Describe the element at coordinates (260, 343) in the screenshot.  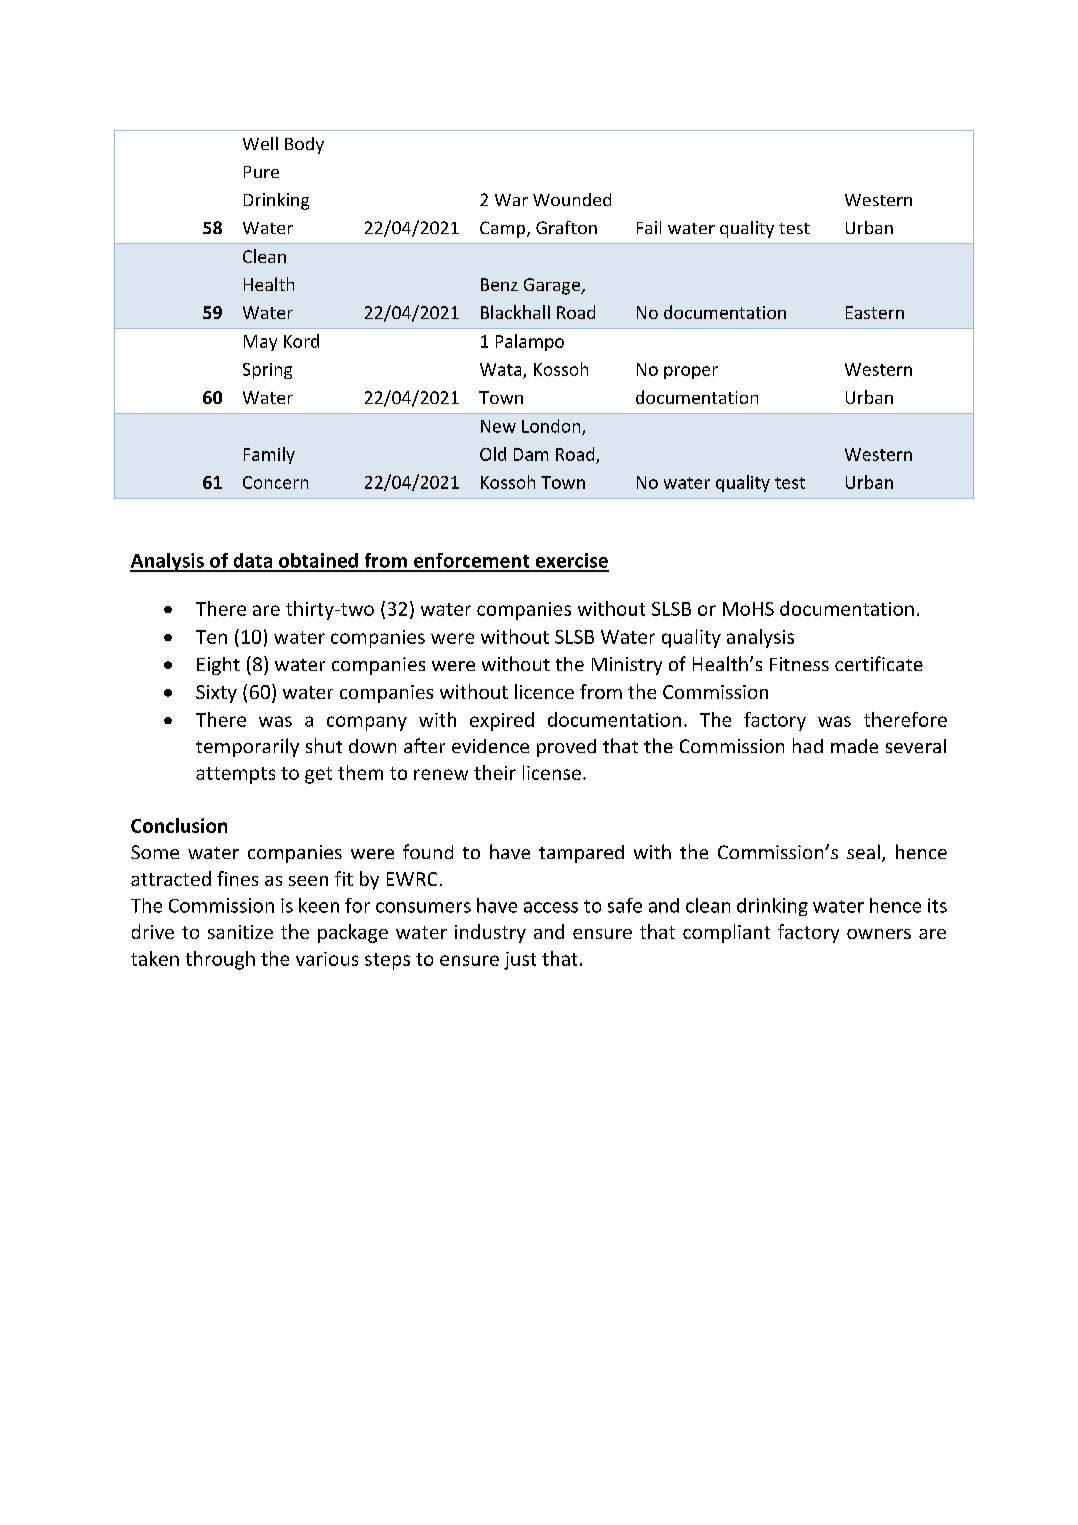
I see `May` at that location.
